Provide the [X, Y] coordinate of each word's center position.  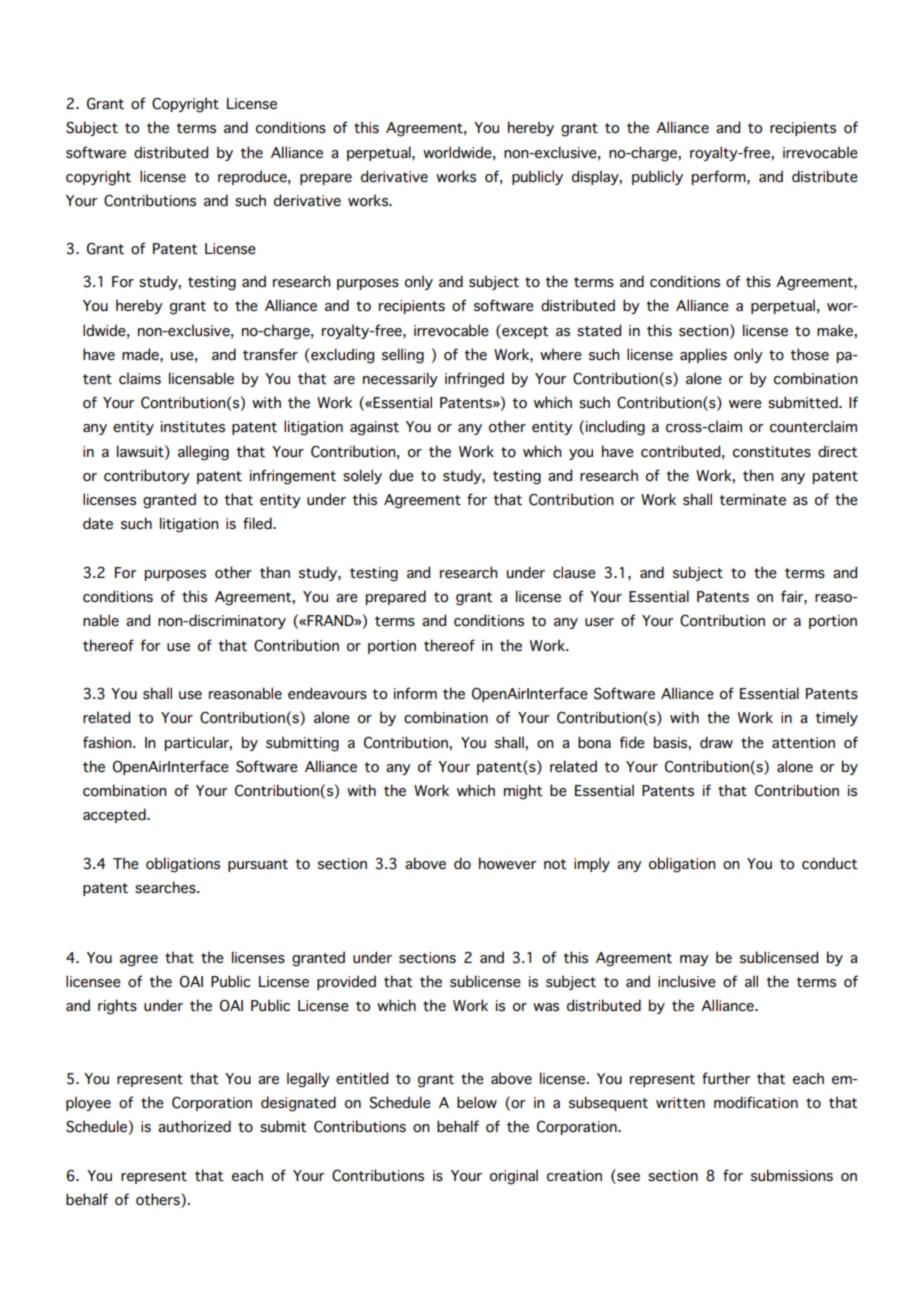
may [694, 960]
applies [703, 355]
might [523, 792]
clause [574, 572]
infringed [474, 380]
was [546, 1007]
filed [258, 523]
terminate [752, 500]
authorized [194, 1126]
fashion [108, 742]
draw [716, 742]
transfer [270, 354]
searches [166, 887]
